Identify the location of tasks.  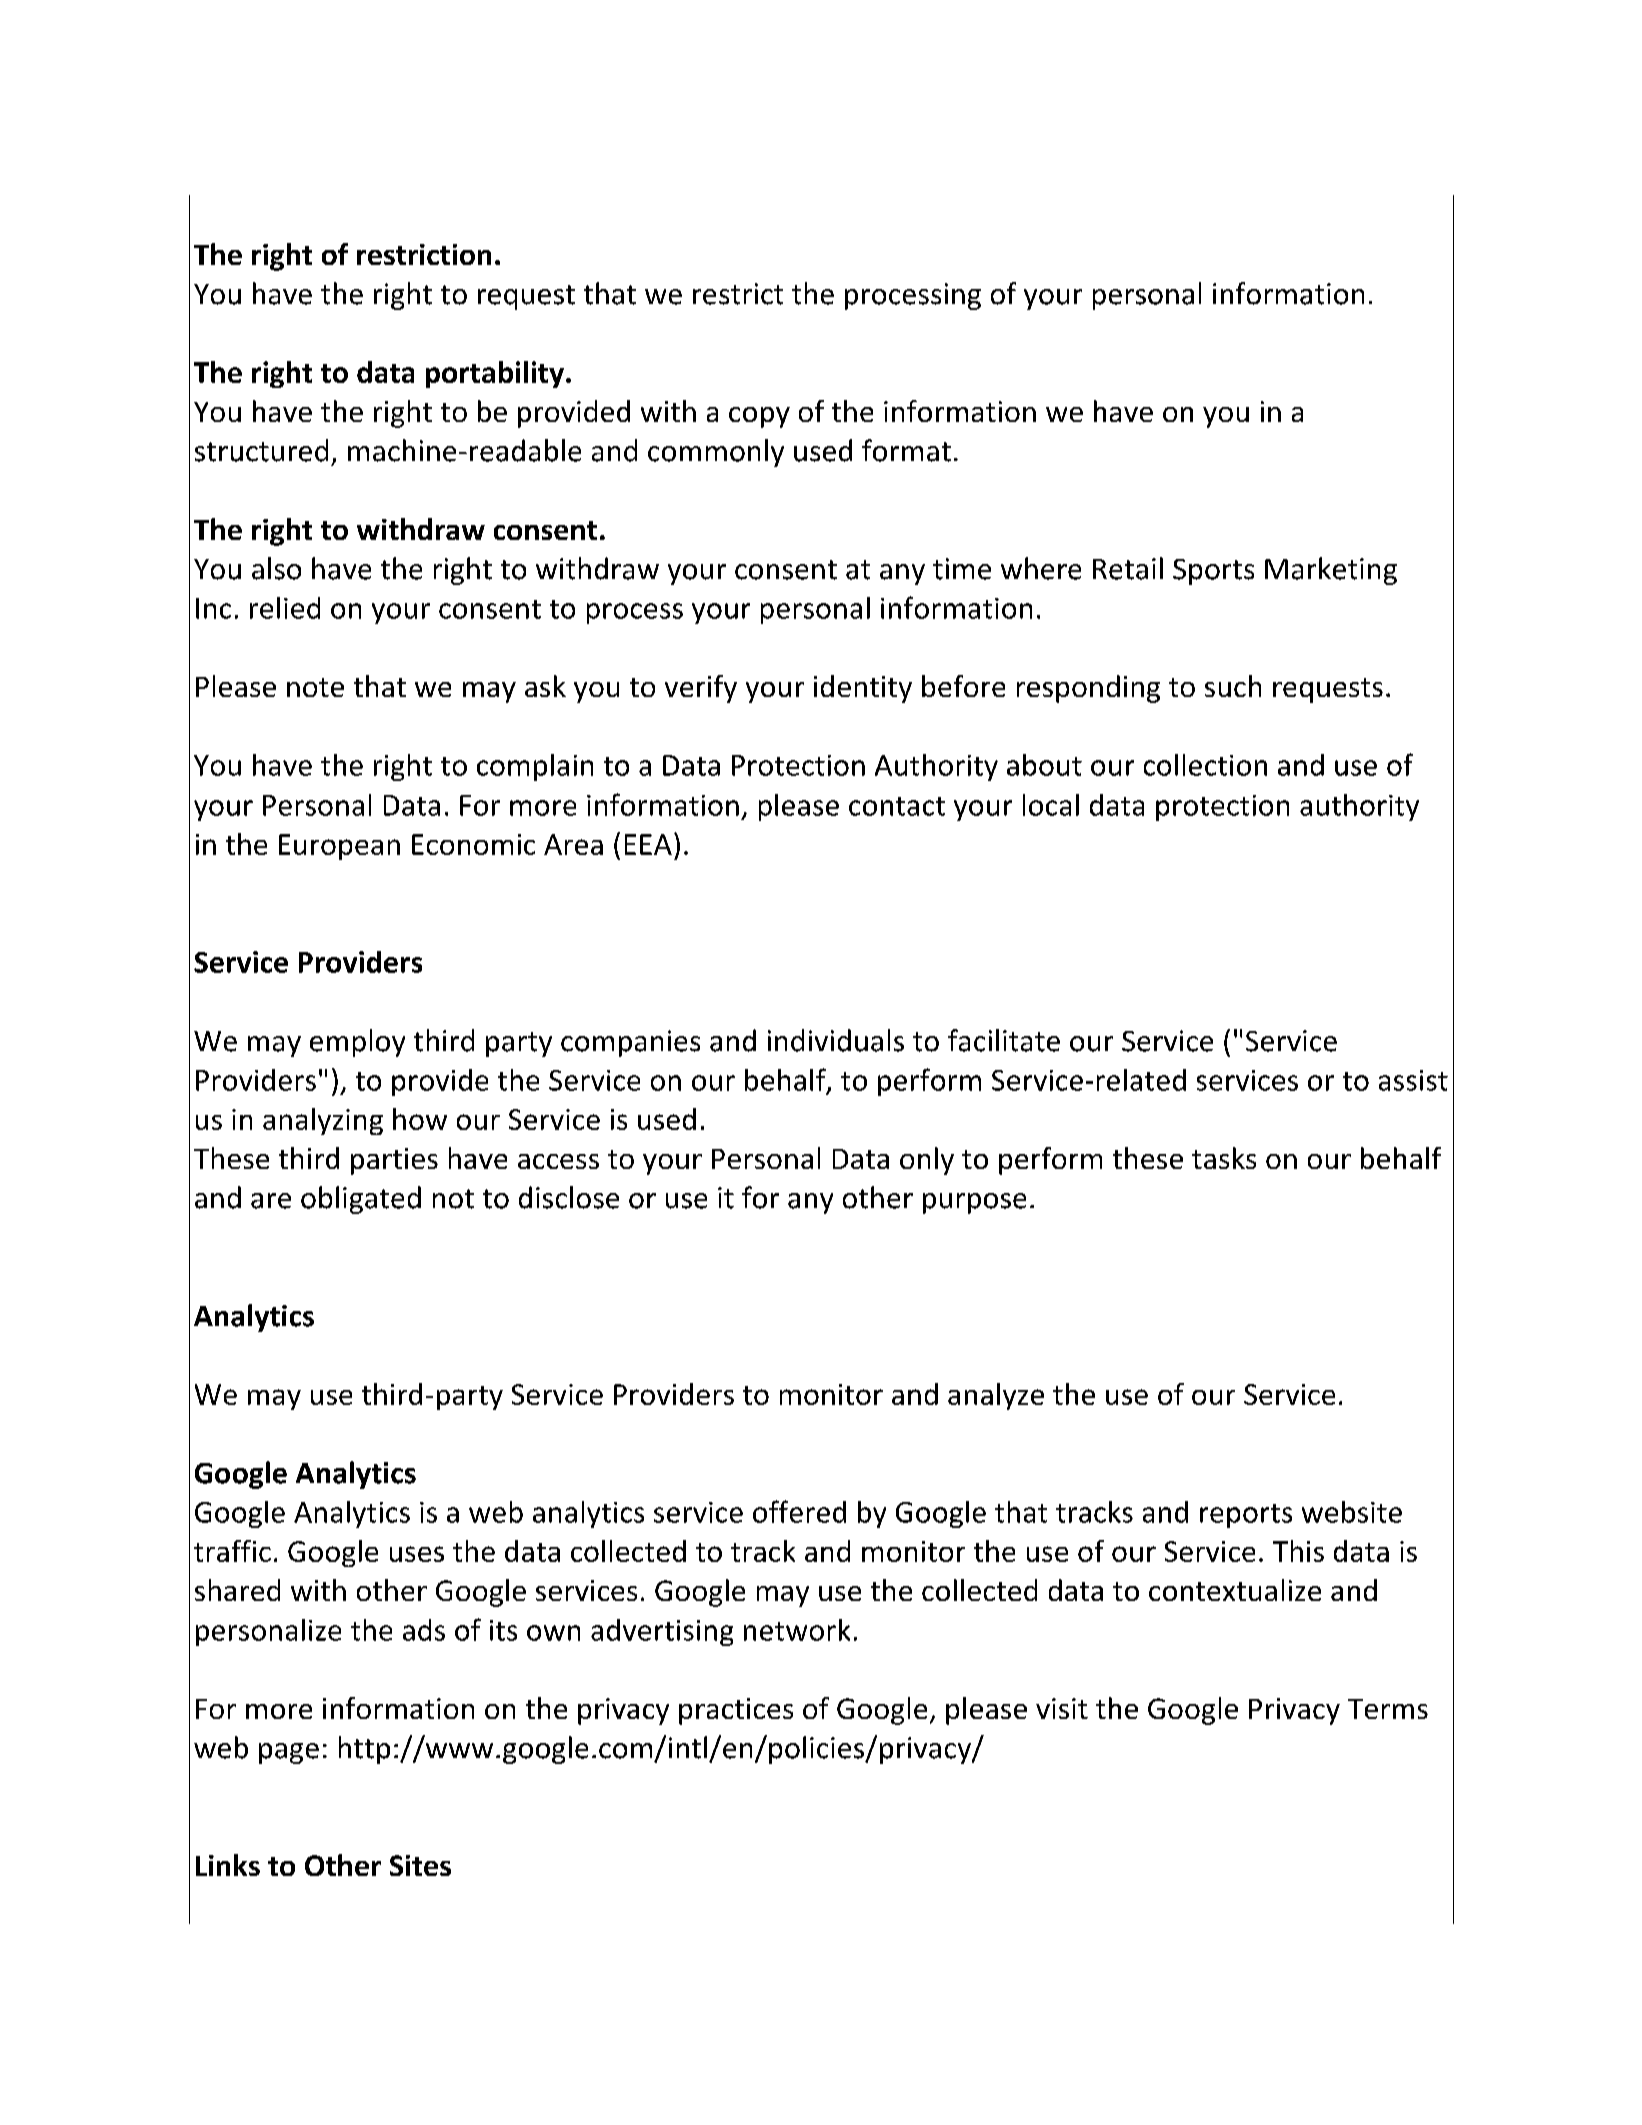
(1224, 1158).
